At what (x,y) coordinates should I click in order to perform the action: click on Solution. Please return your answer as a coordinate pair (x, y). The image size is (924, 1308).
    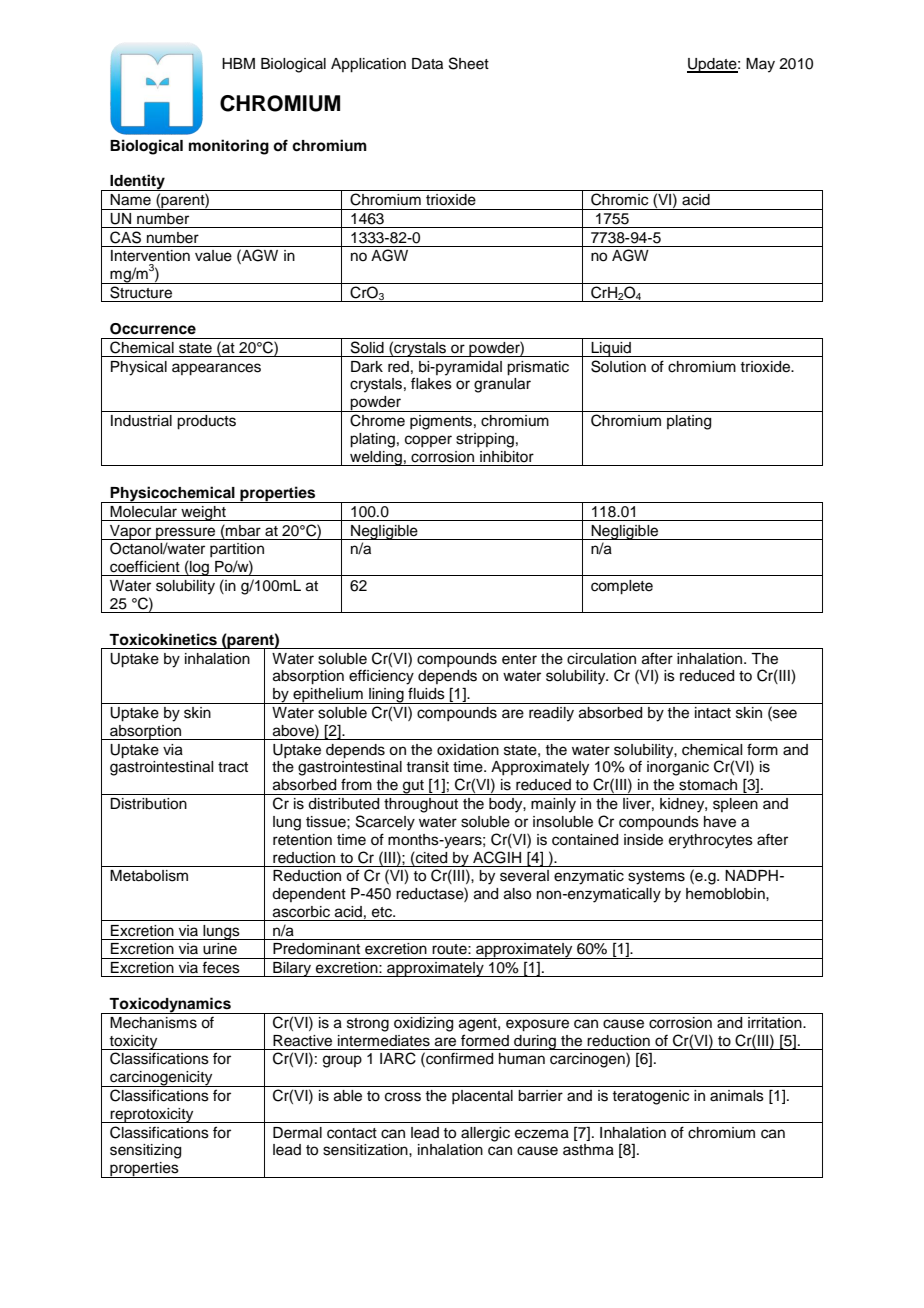
    Looking at the image, I should click on (618, 366).
